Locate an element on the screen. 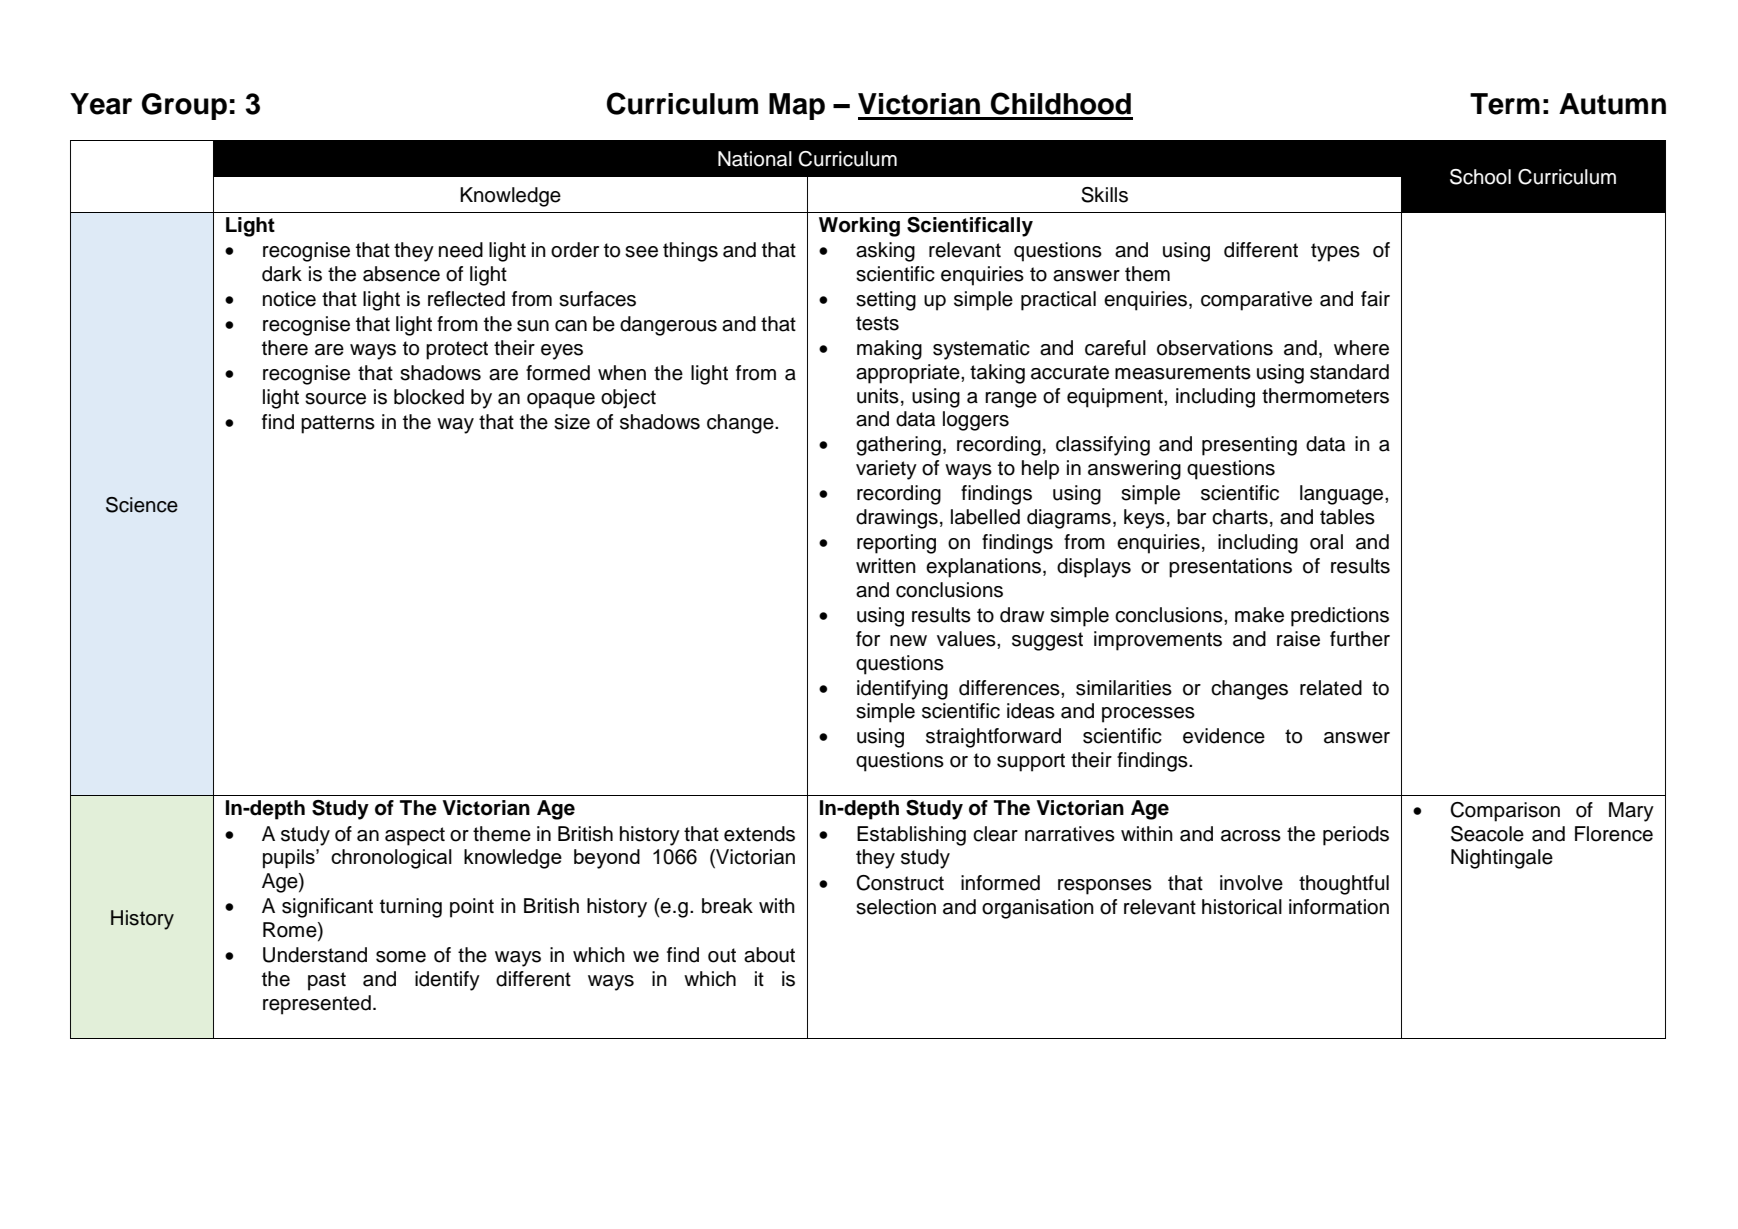  about is located at coordinates (769, 955).
